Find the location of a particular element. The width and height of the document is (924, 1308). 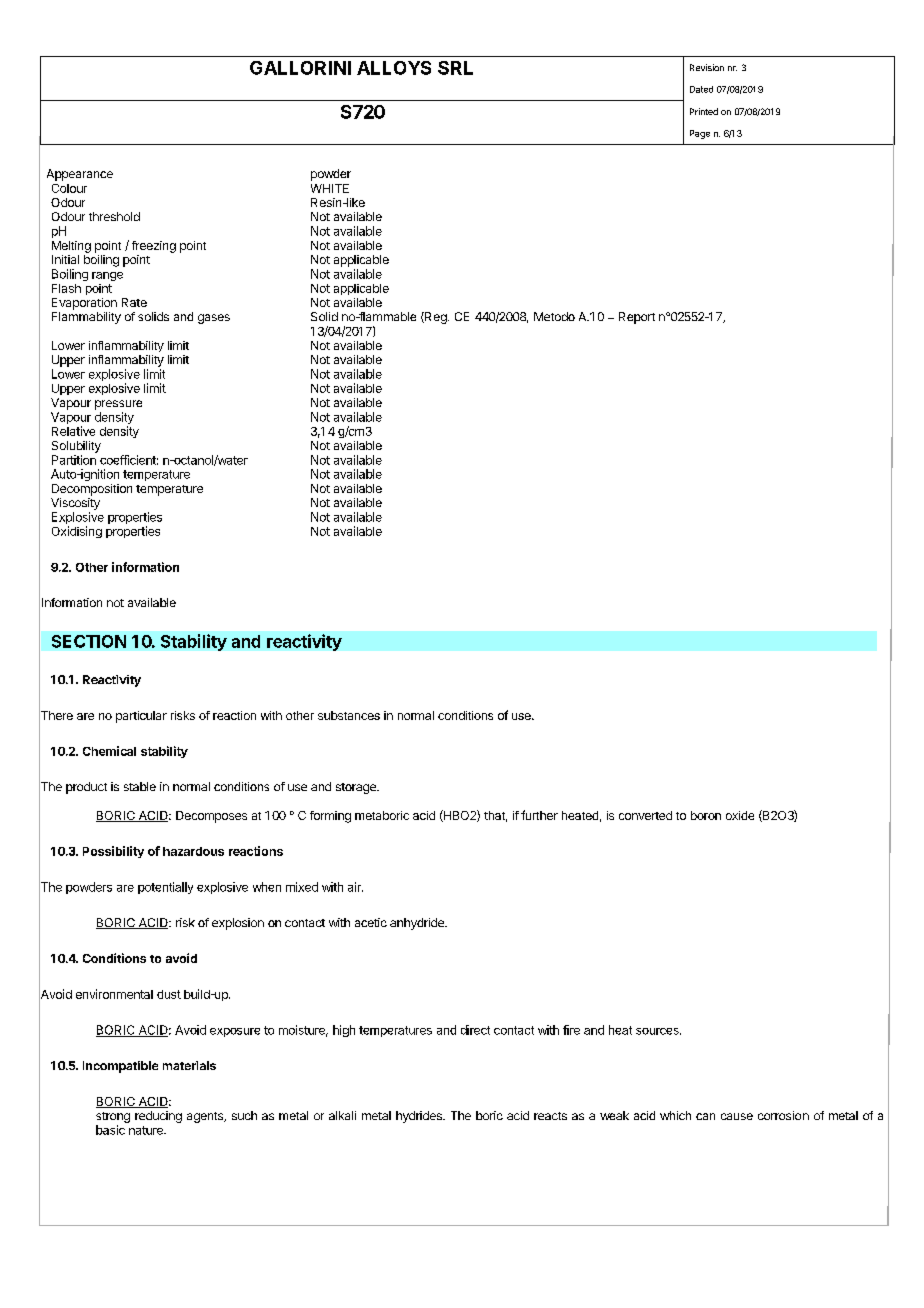

substances is located at coordinates (349, 715).
